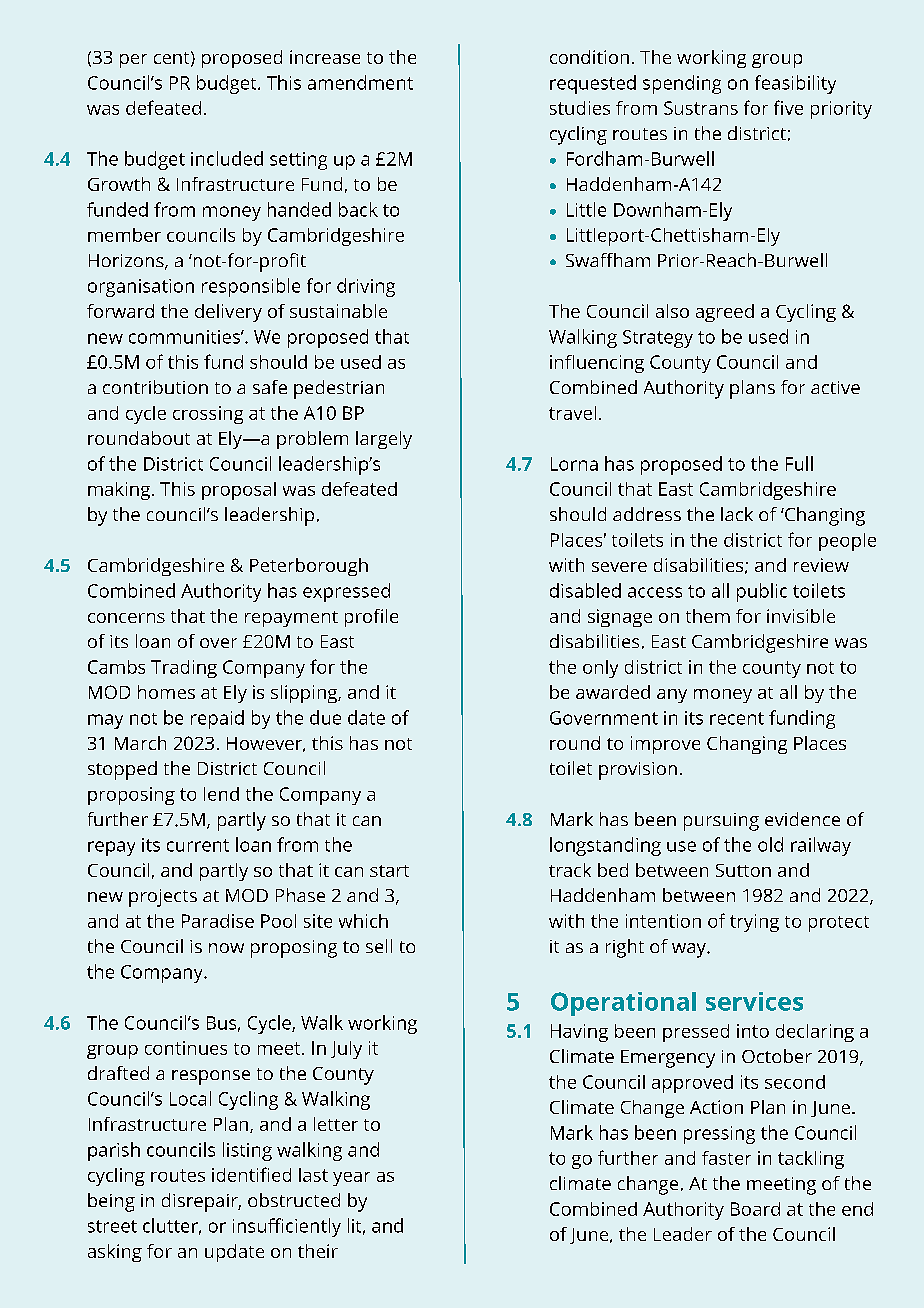  Describe the element at coordinates (251, 1174) in the screenshot. I see `identified` at that location.
